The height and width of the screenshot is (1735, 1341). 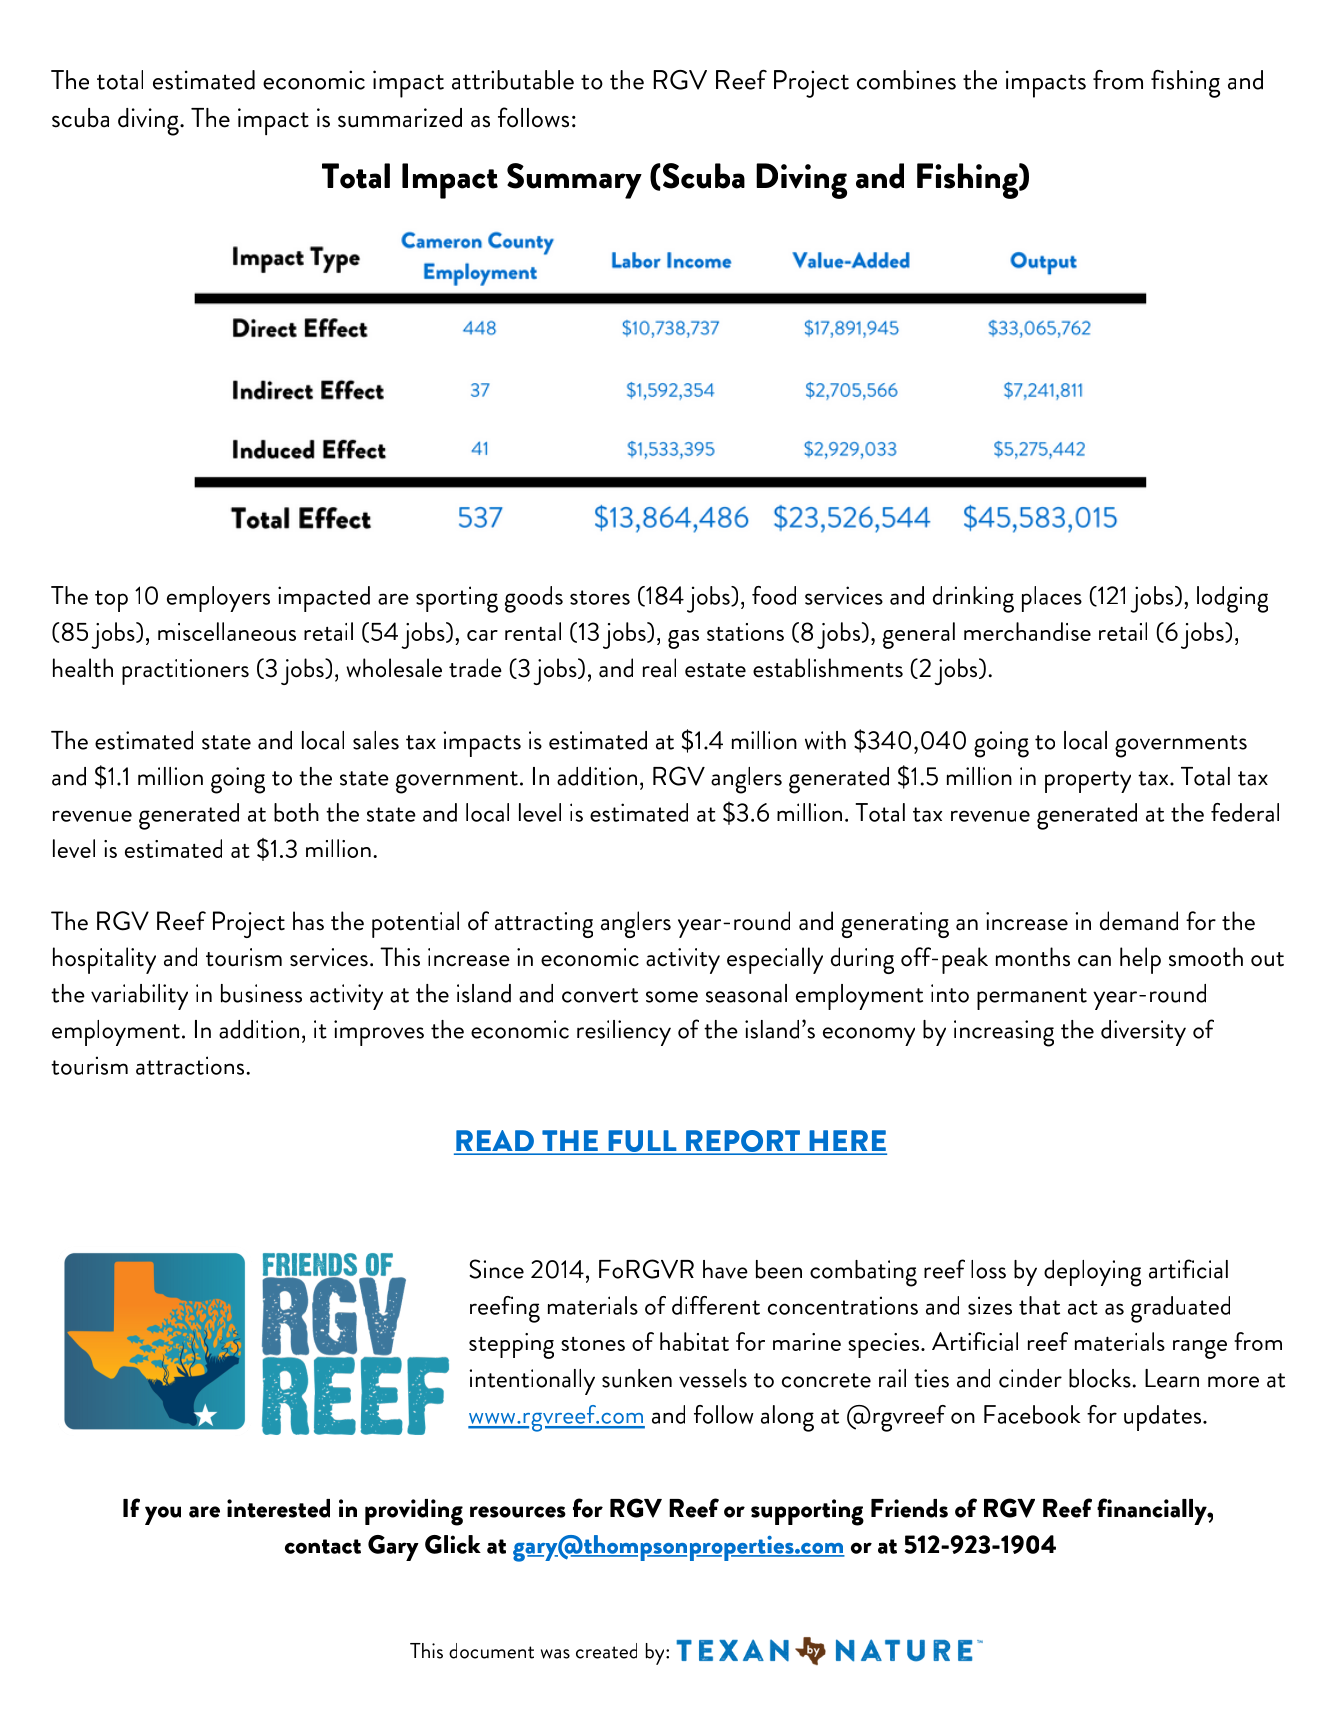 I want to click on combines, so click(x=906, y=80).
